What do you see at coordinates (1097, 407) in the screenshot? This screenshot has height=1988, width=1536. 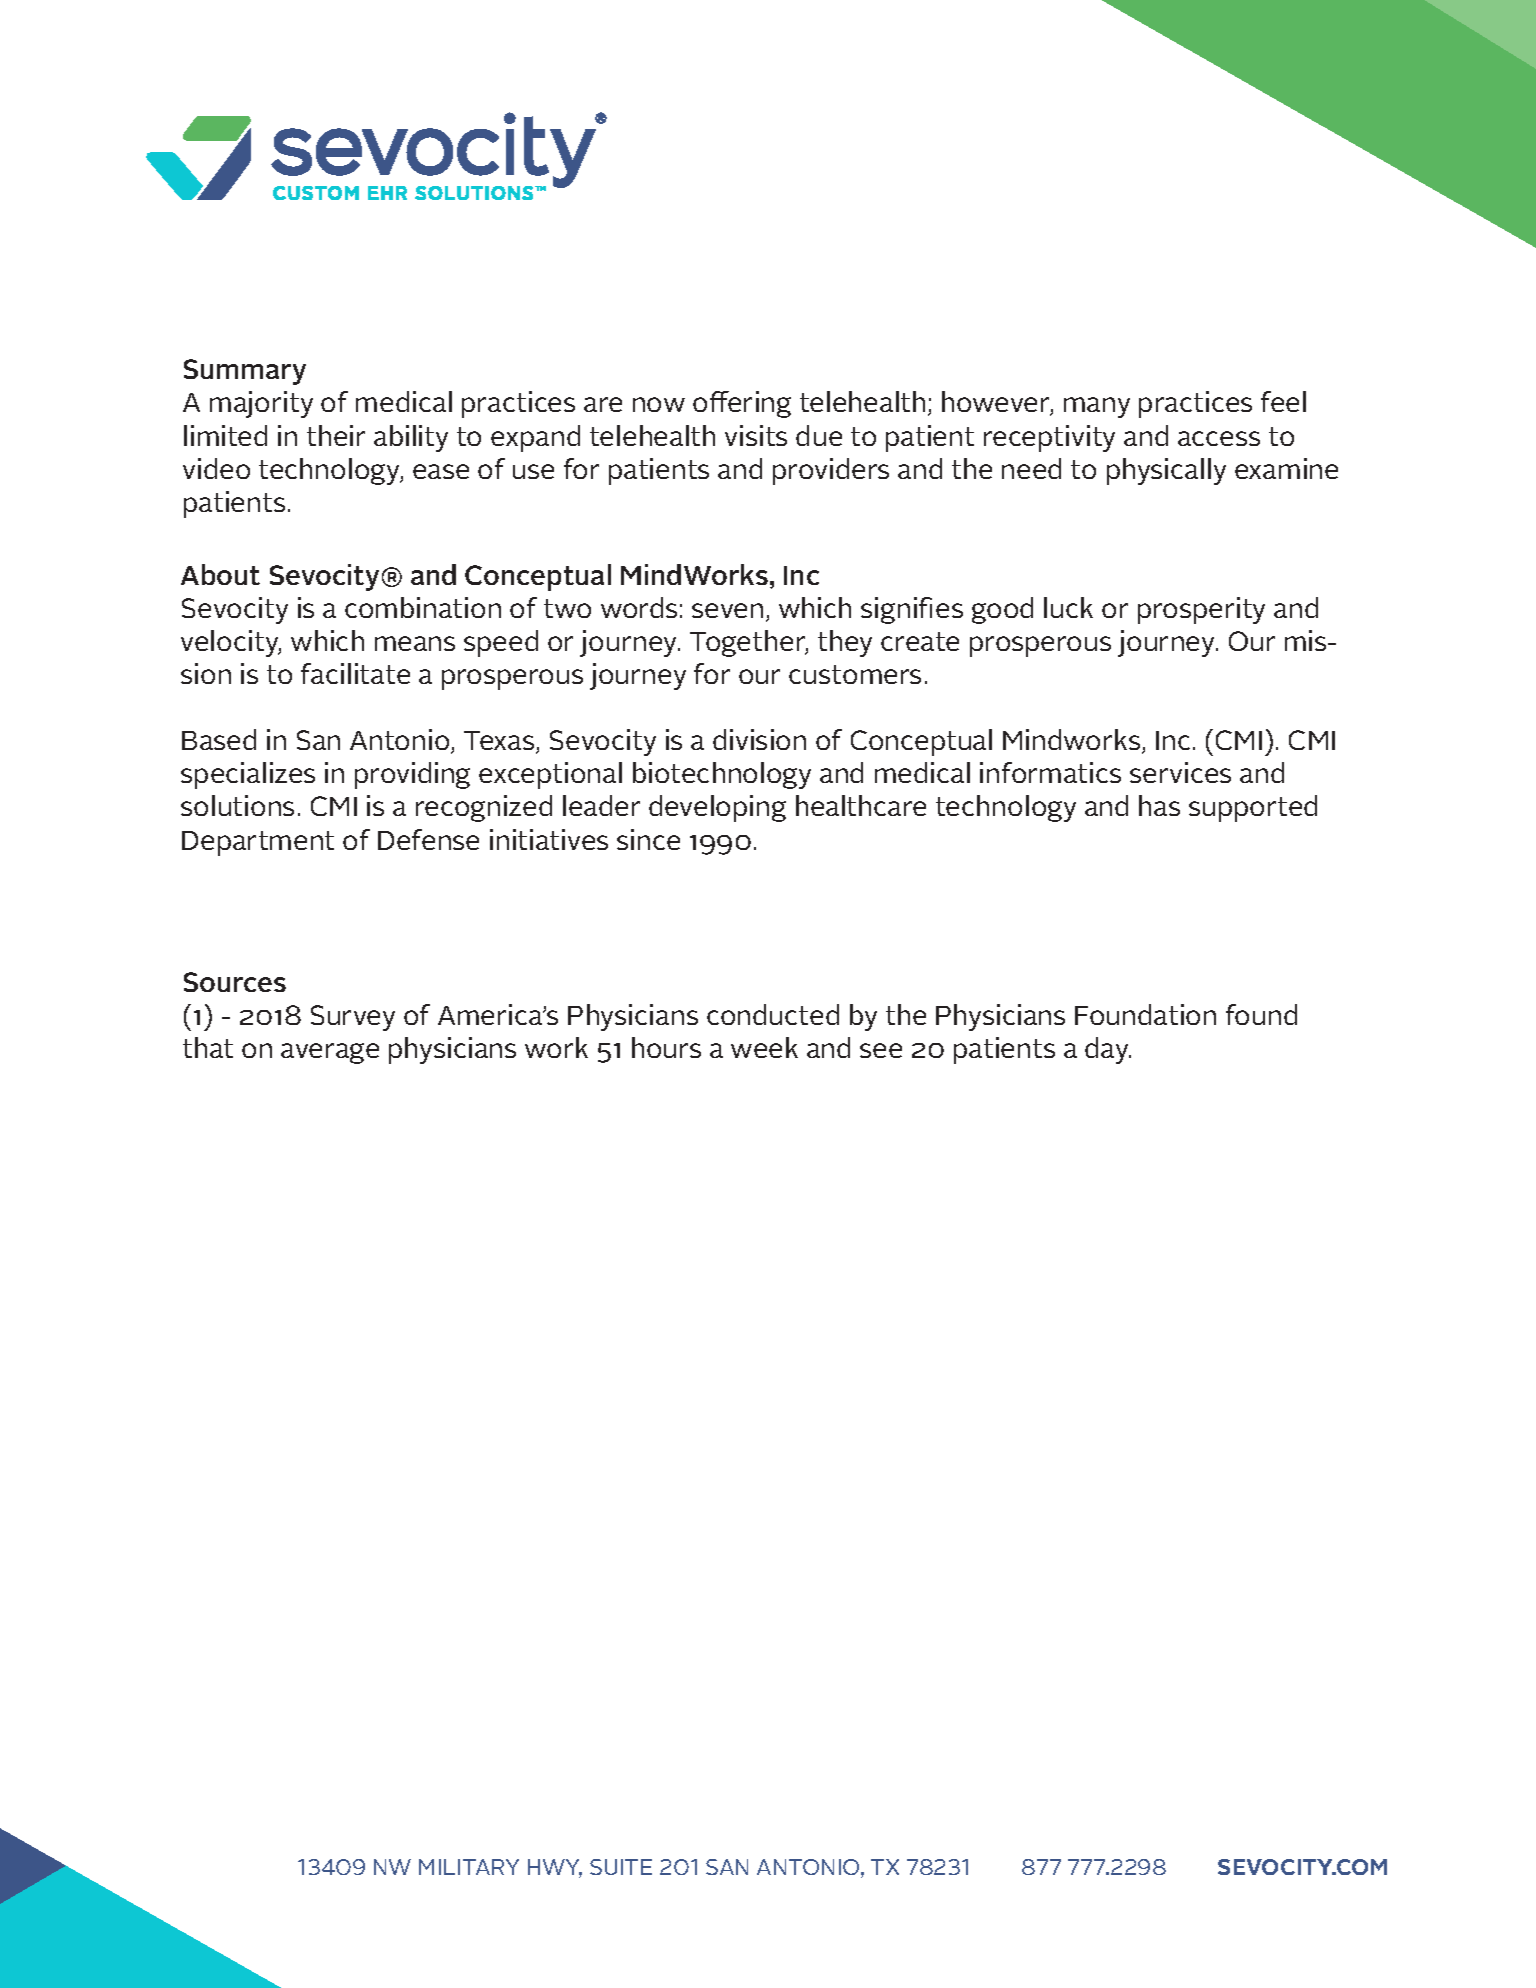 I see `many` at bounding box center [1097, 407].
